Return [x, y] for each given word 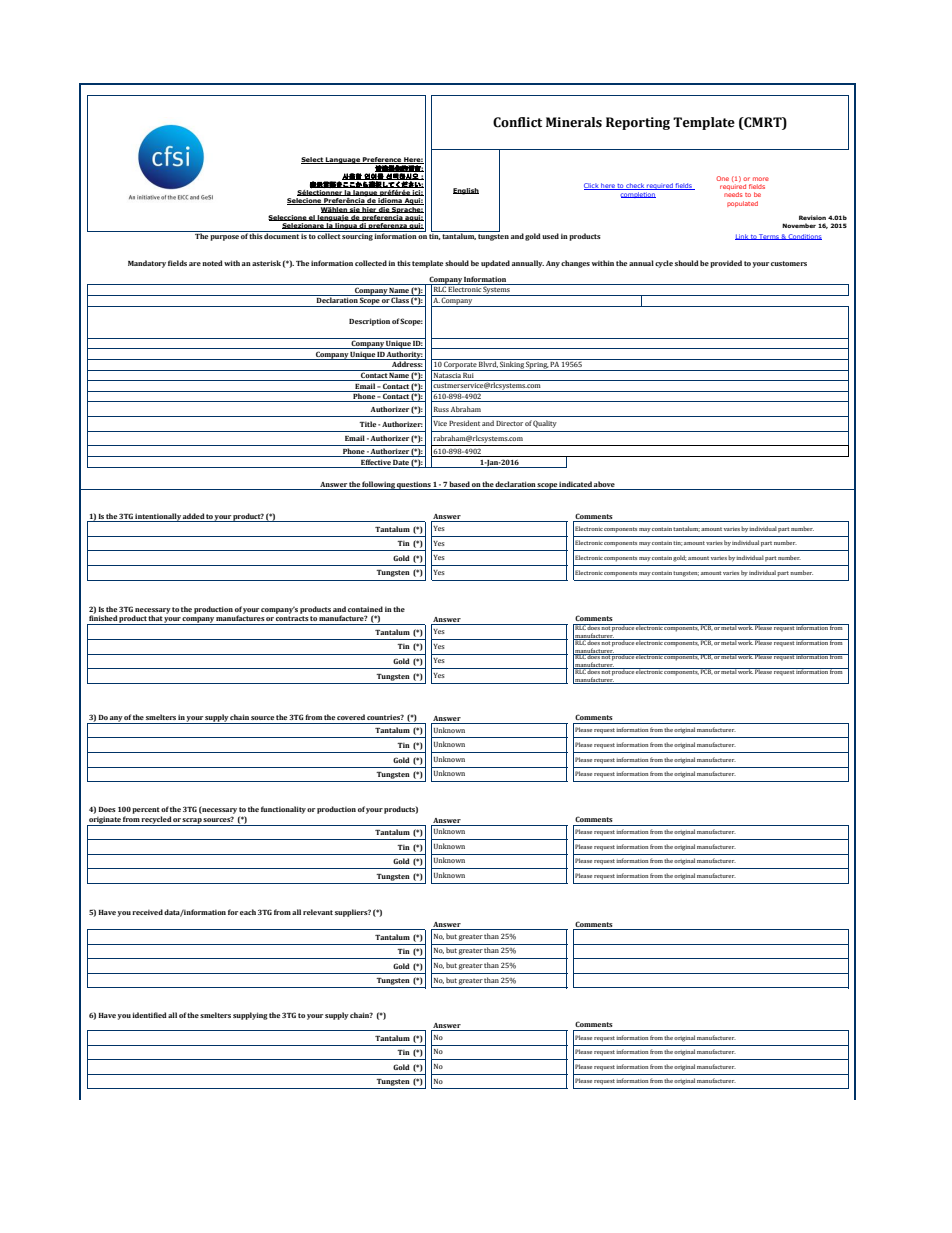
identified [149, 1015]
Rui [469, 374]
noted [212, 263]
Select [313, 160]
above [605, 485]
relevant [318, 912]
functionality [283, 810]
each [248, 912]
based [460, 485]
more [761, 179]
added [194, 516]
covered [351, 717]
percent [146, 810]
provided [726, 264]
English [466, 191]
